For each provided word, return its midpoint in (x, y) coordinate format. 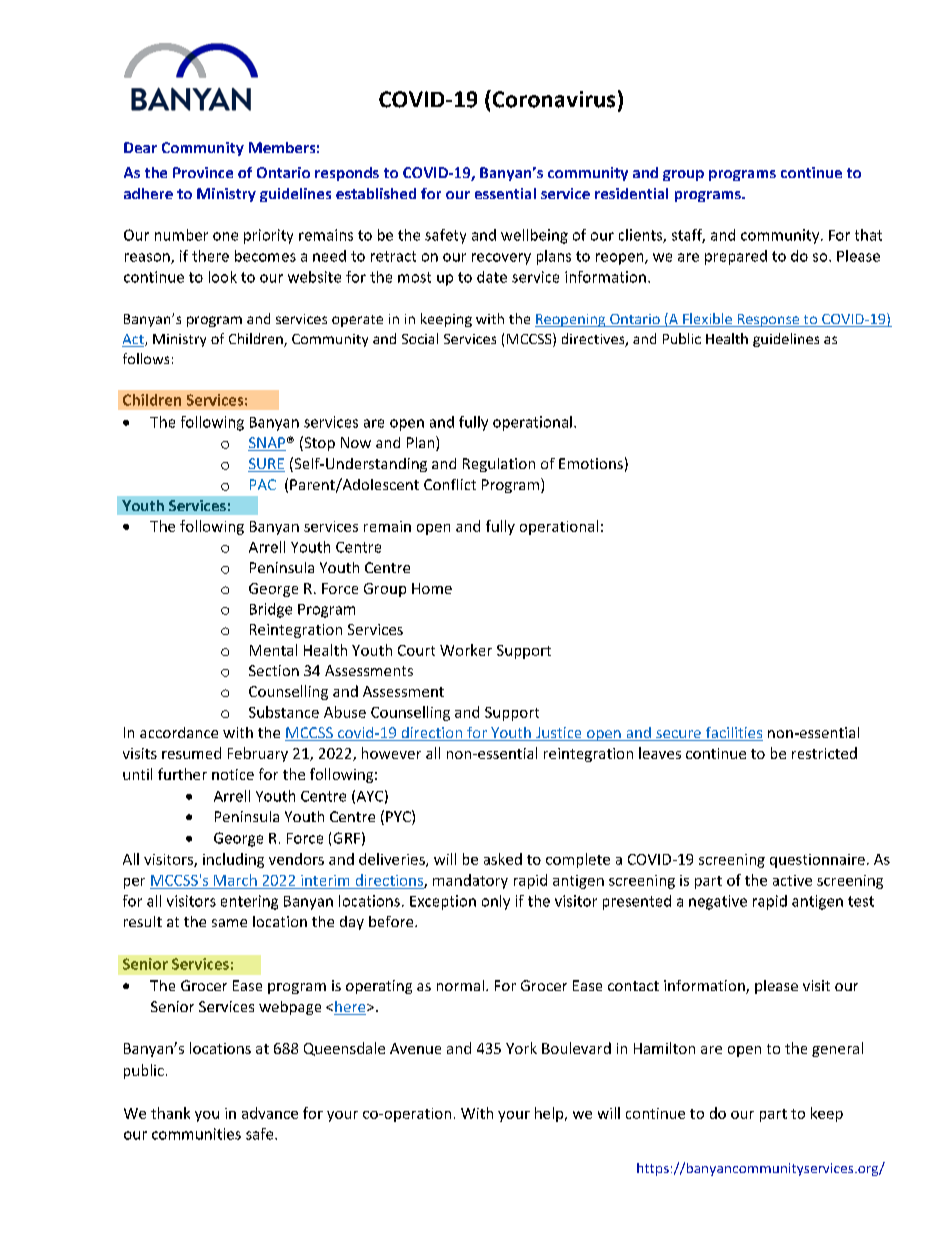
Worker (466, 650)
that (868, 235)
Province (203, 172)
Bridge (271, 610)
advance (270, 1113)
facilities (733, 734)
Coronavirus (552, 99)
